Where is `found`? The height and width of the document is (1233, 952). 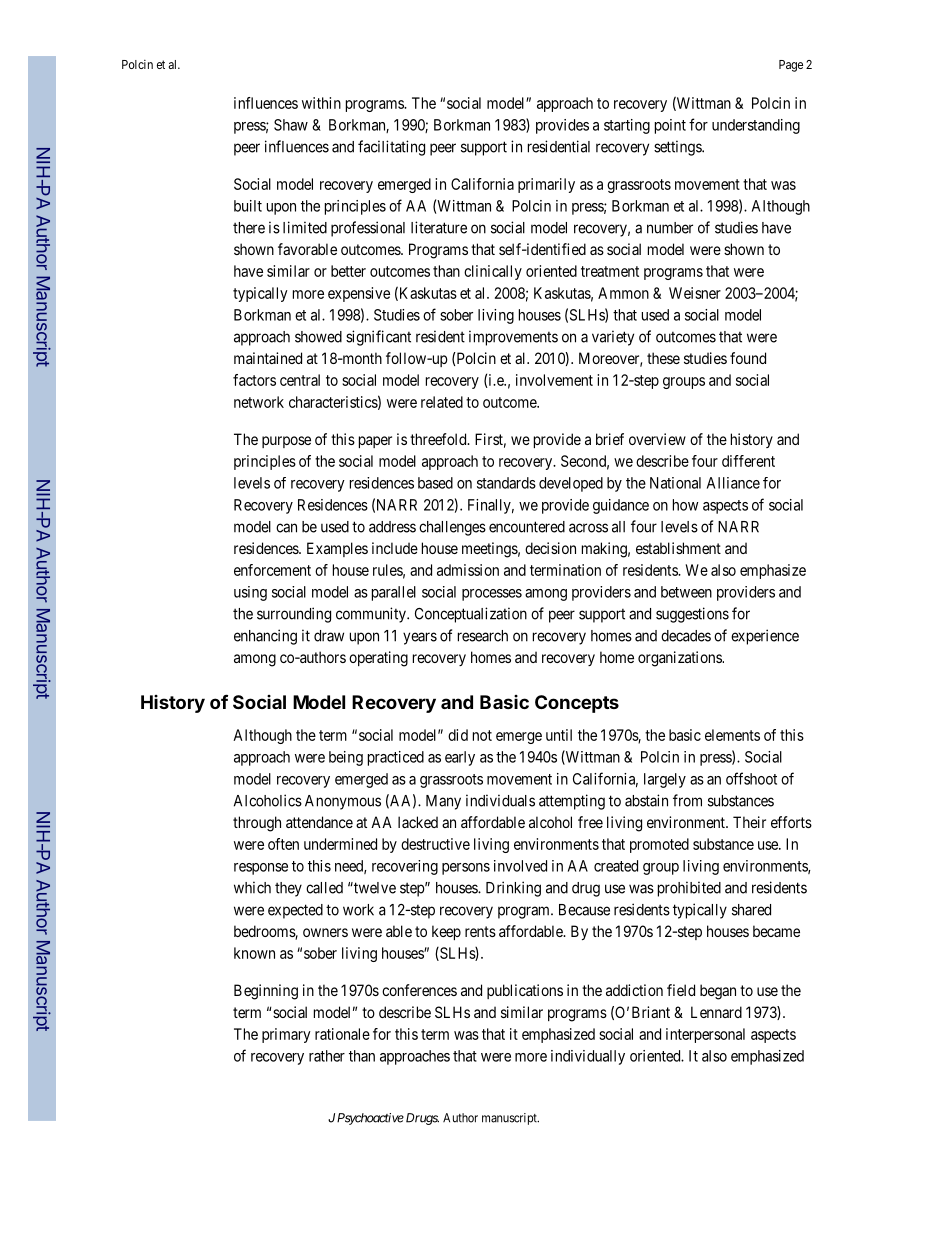 found is located at coordinates (748, 358).
